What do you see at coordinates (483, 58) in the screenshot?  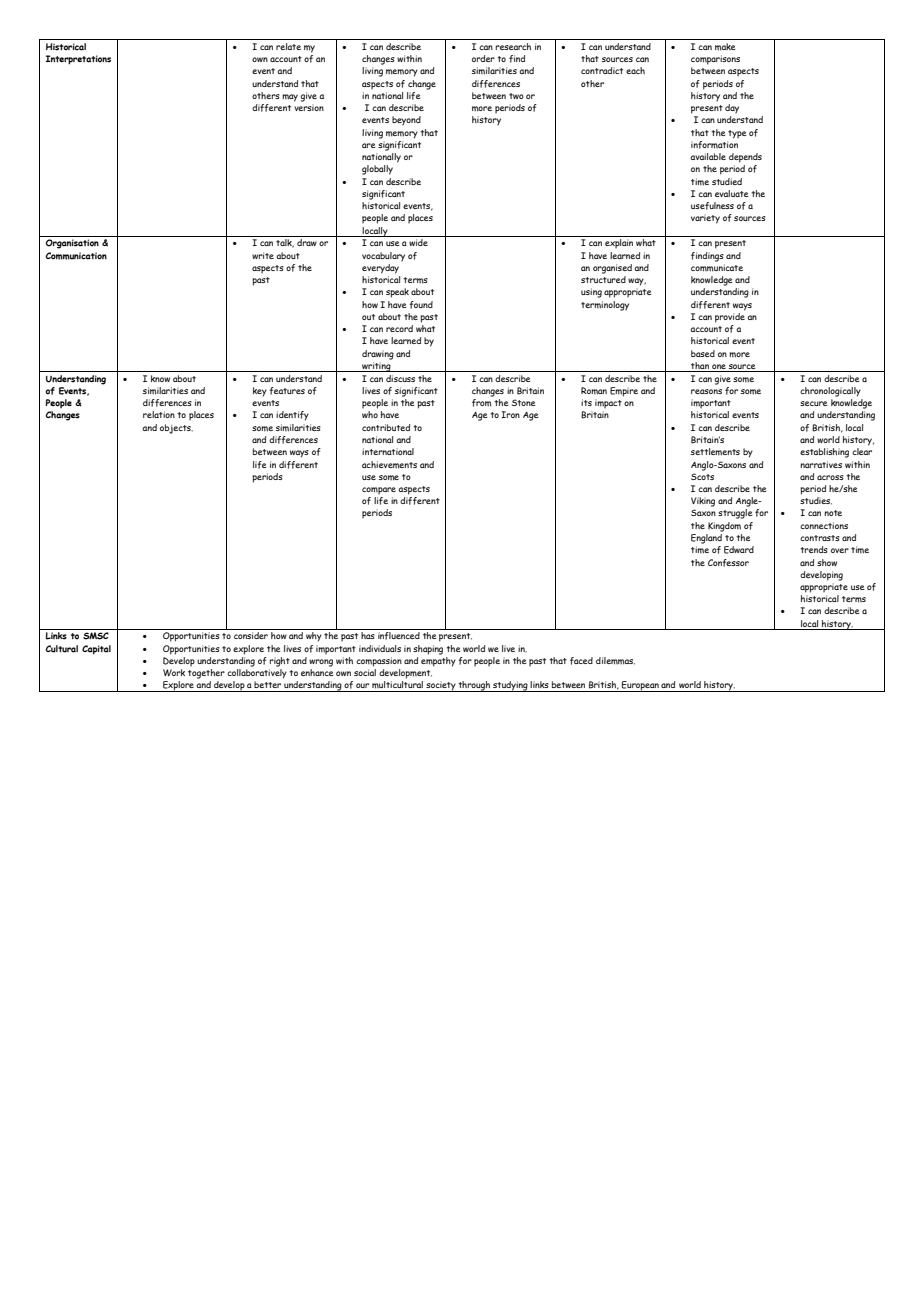 I see `order` at bounding box center [483, 58].
